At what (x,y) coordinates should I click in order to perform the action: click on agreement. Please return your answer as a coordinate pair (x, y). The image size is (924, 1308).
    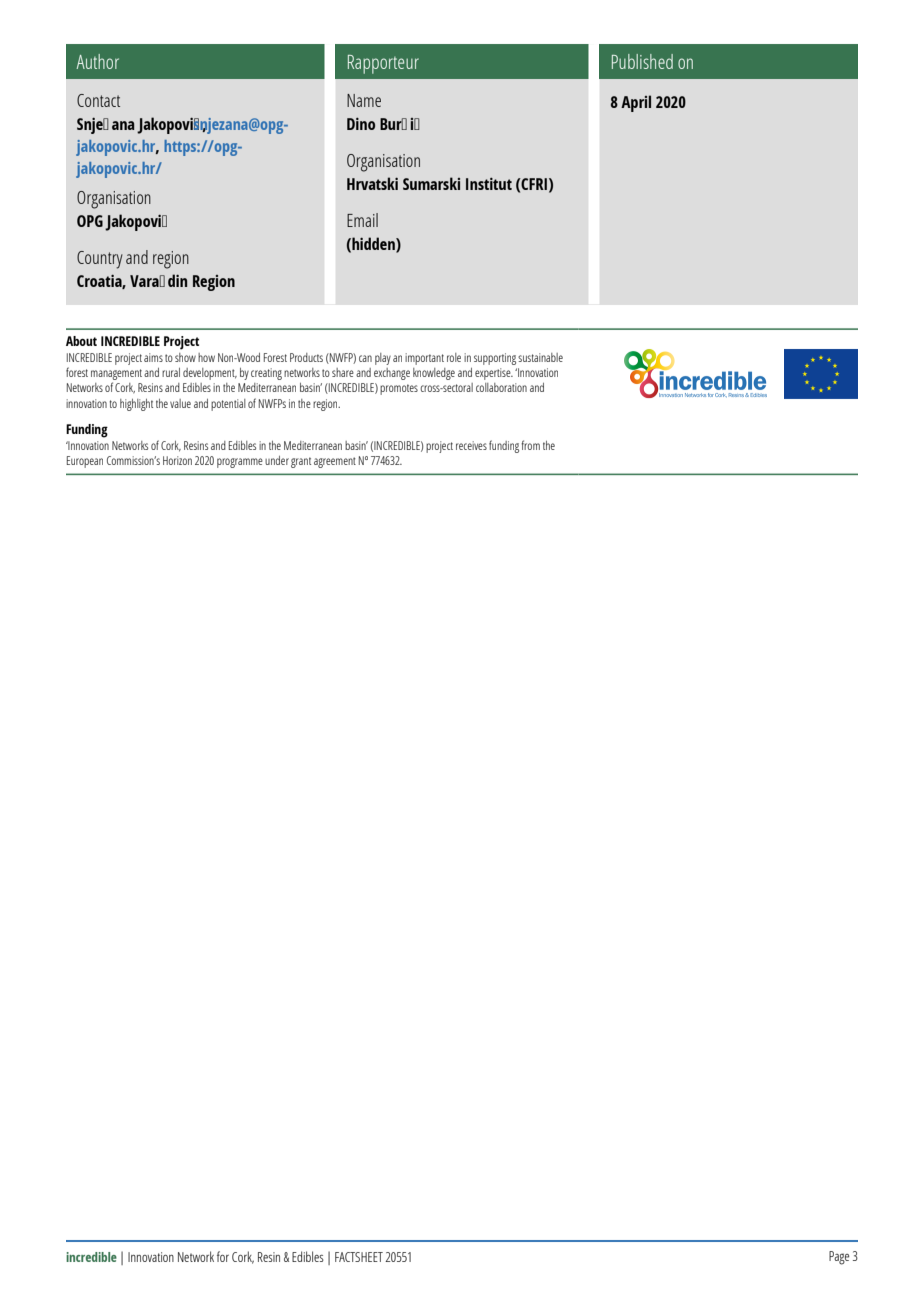
    Looking at the image, I should click on (335, 462).
